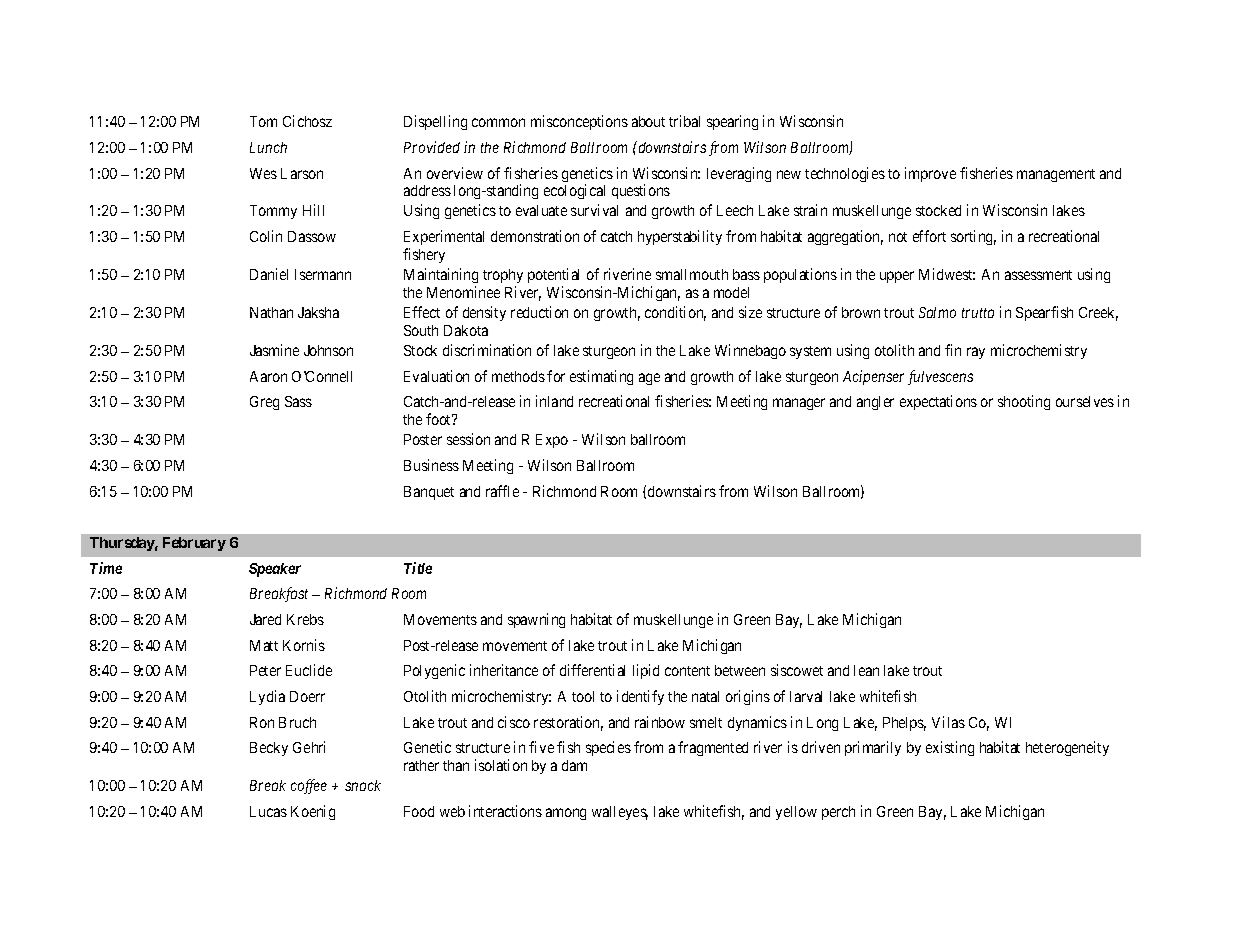  What do you see at coordinates (268, 811) in the page?
I see `Lucas` at bounding box center [268, 811].
